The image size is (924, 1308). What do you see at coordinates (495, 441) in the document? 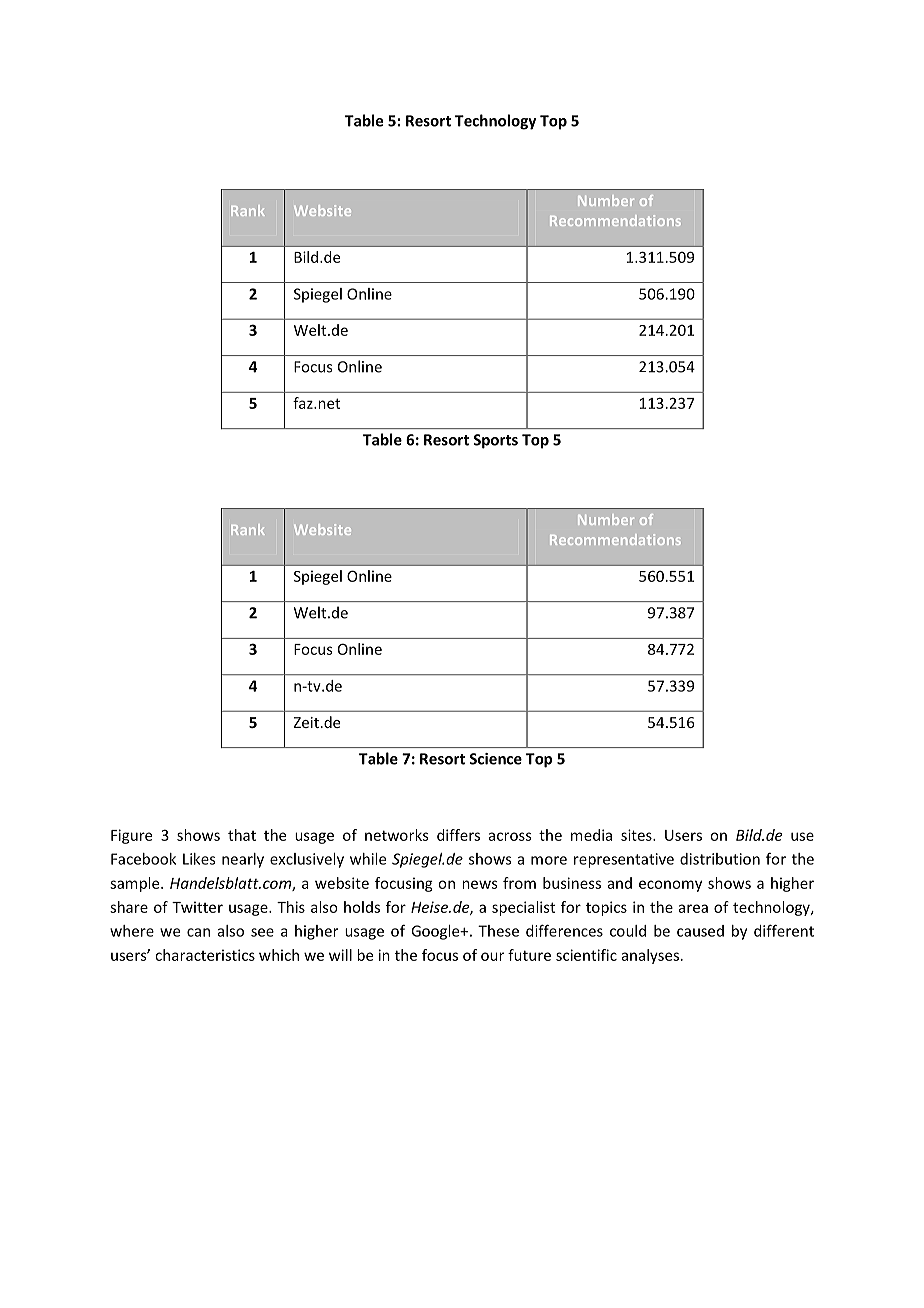
I see `Sports` at bounding box center [495, 441].
